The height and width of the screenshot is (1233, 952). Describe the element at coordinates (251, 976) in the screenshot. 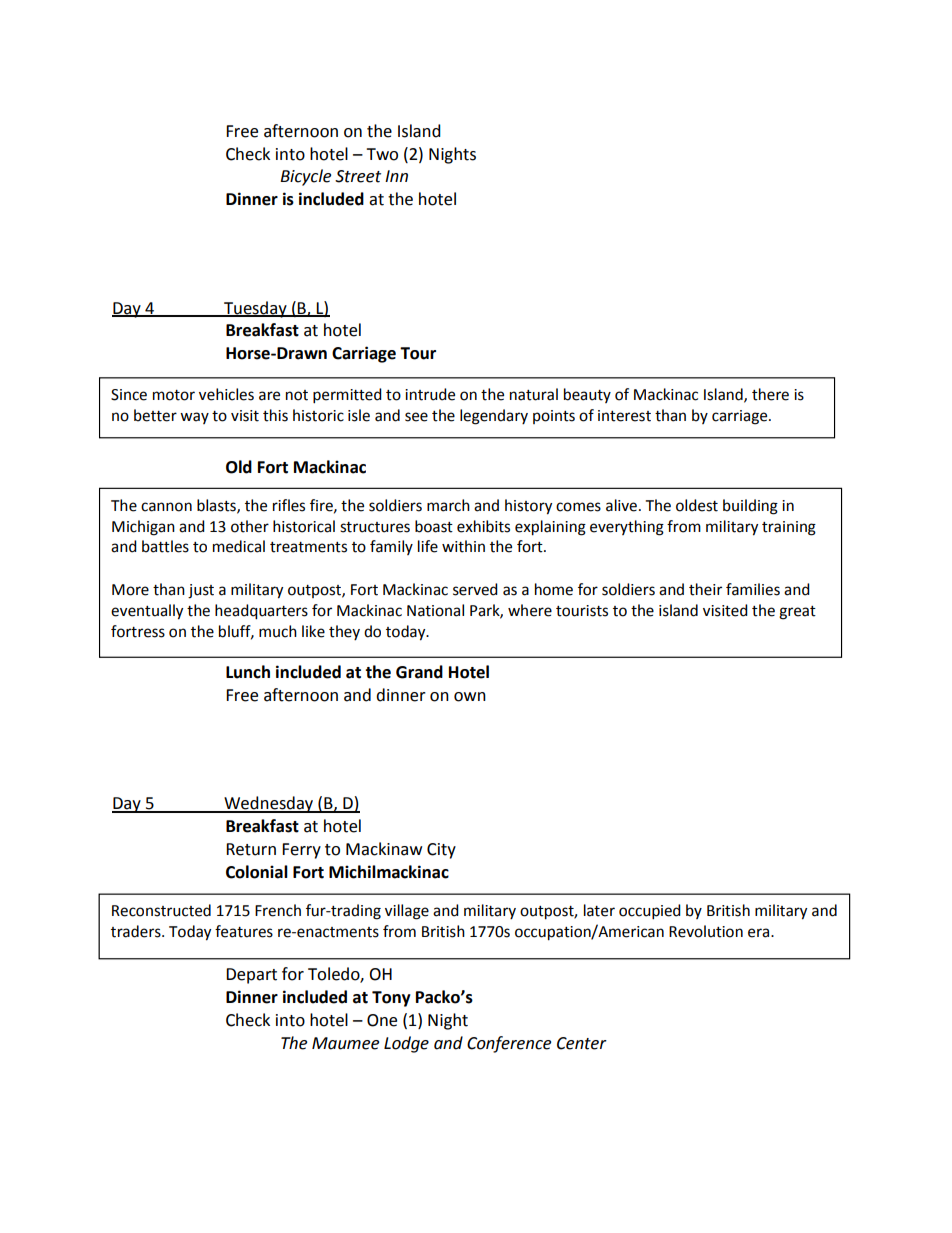

I see `Depart` at that location.
